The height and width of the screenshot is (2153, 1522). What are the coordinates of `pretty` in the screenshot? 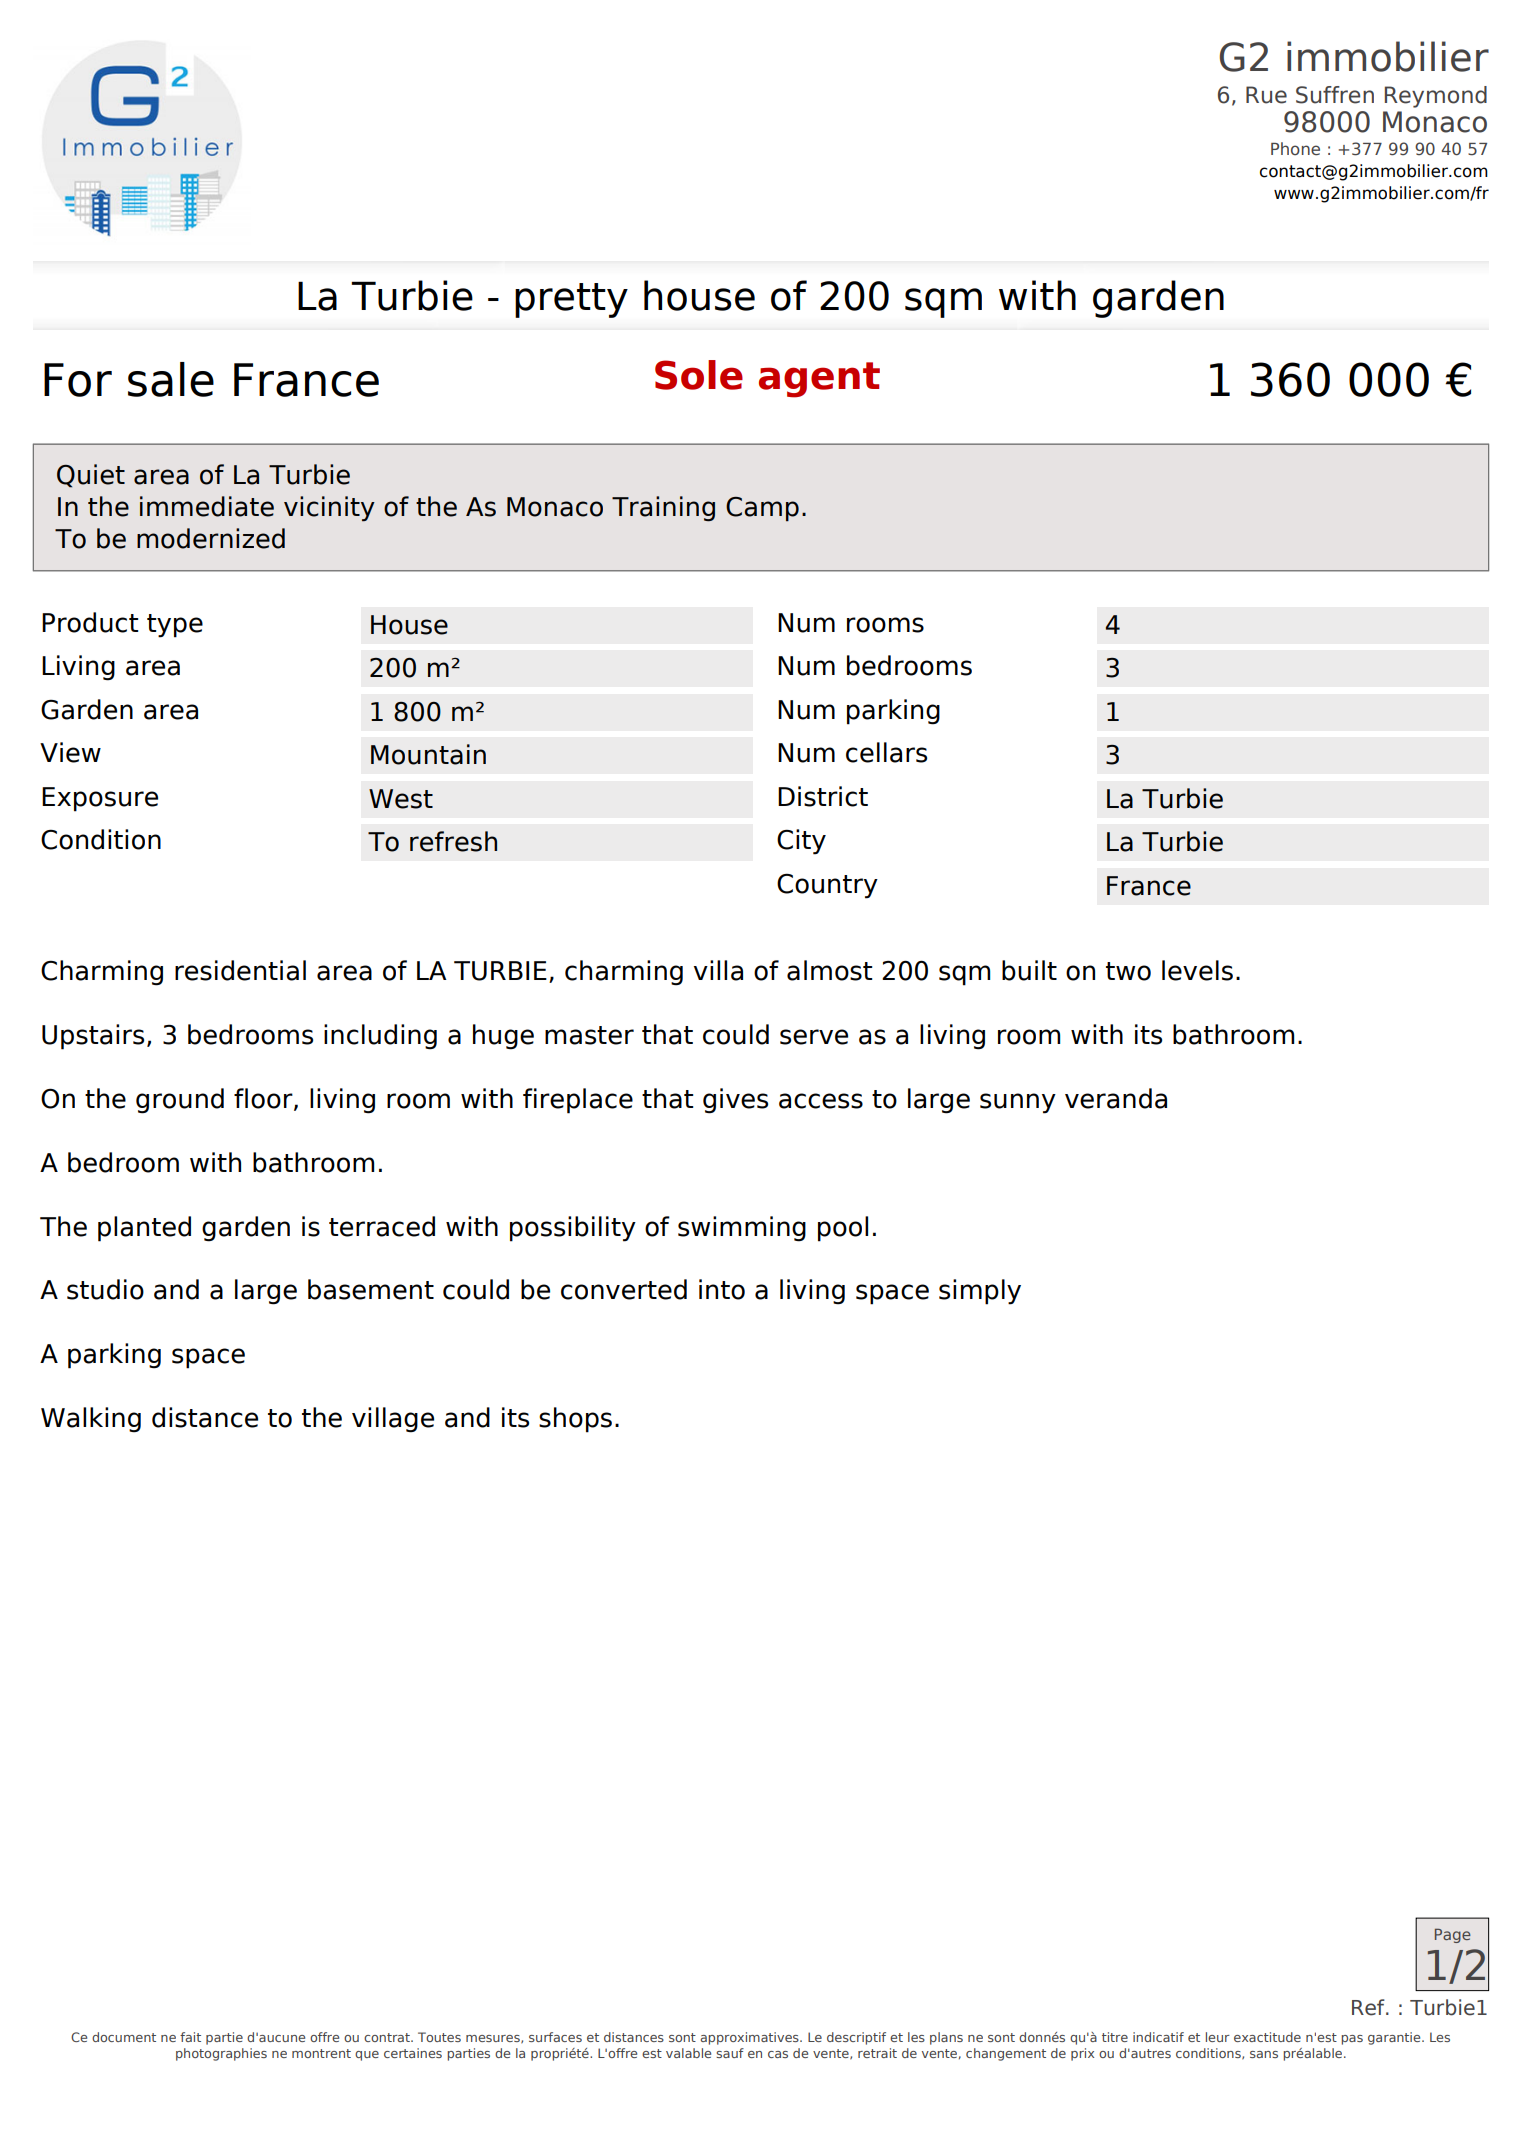 It's located at (571, 300).
